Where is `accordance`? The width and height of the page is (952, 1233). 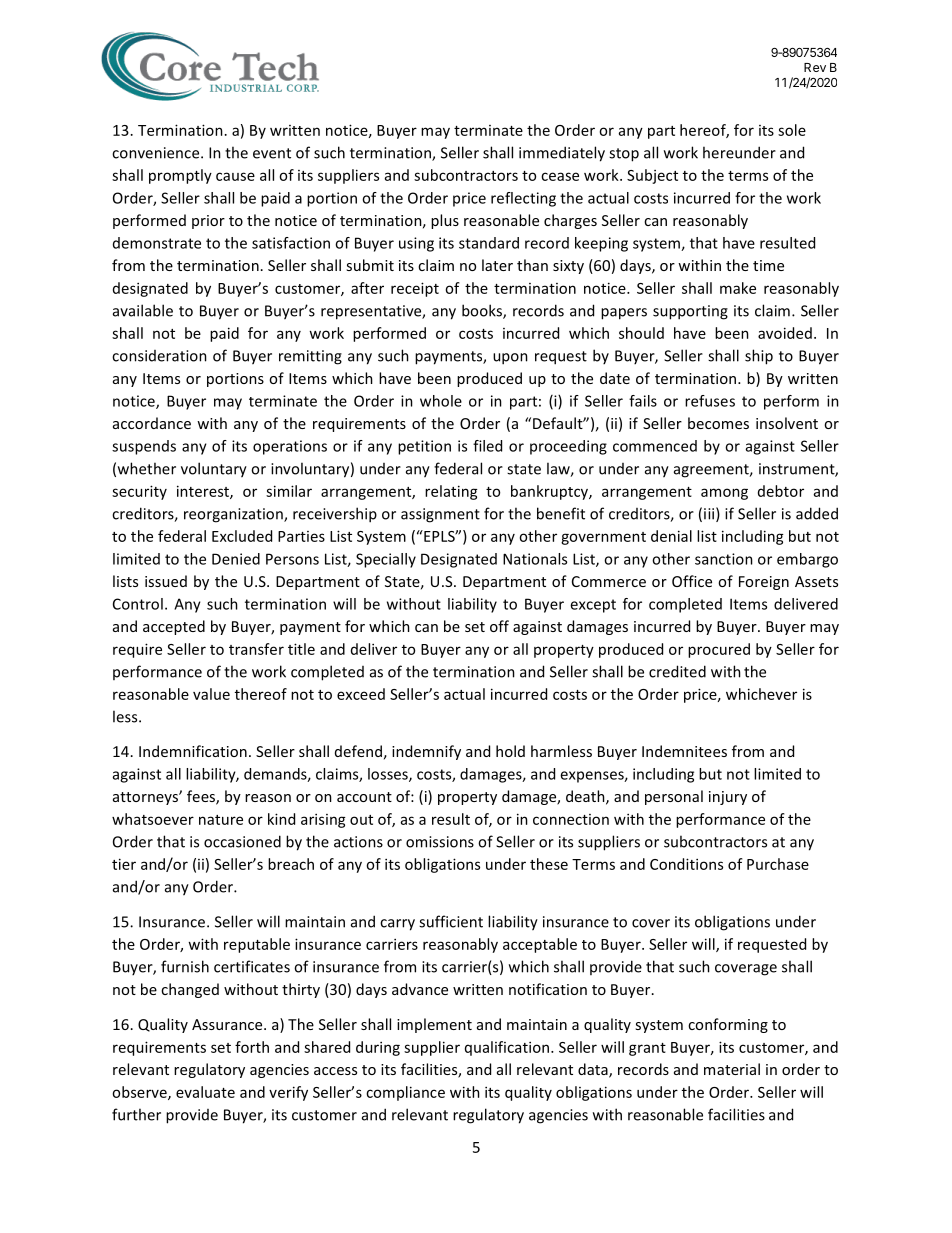 accordance is located at coordinates (152, 423).
